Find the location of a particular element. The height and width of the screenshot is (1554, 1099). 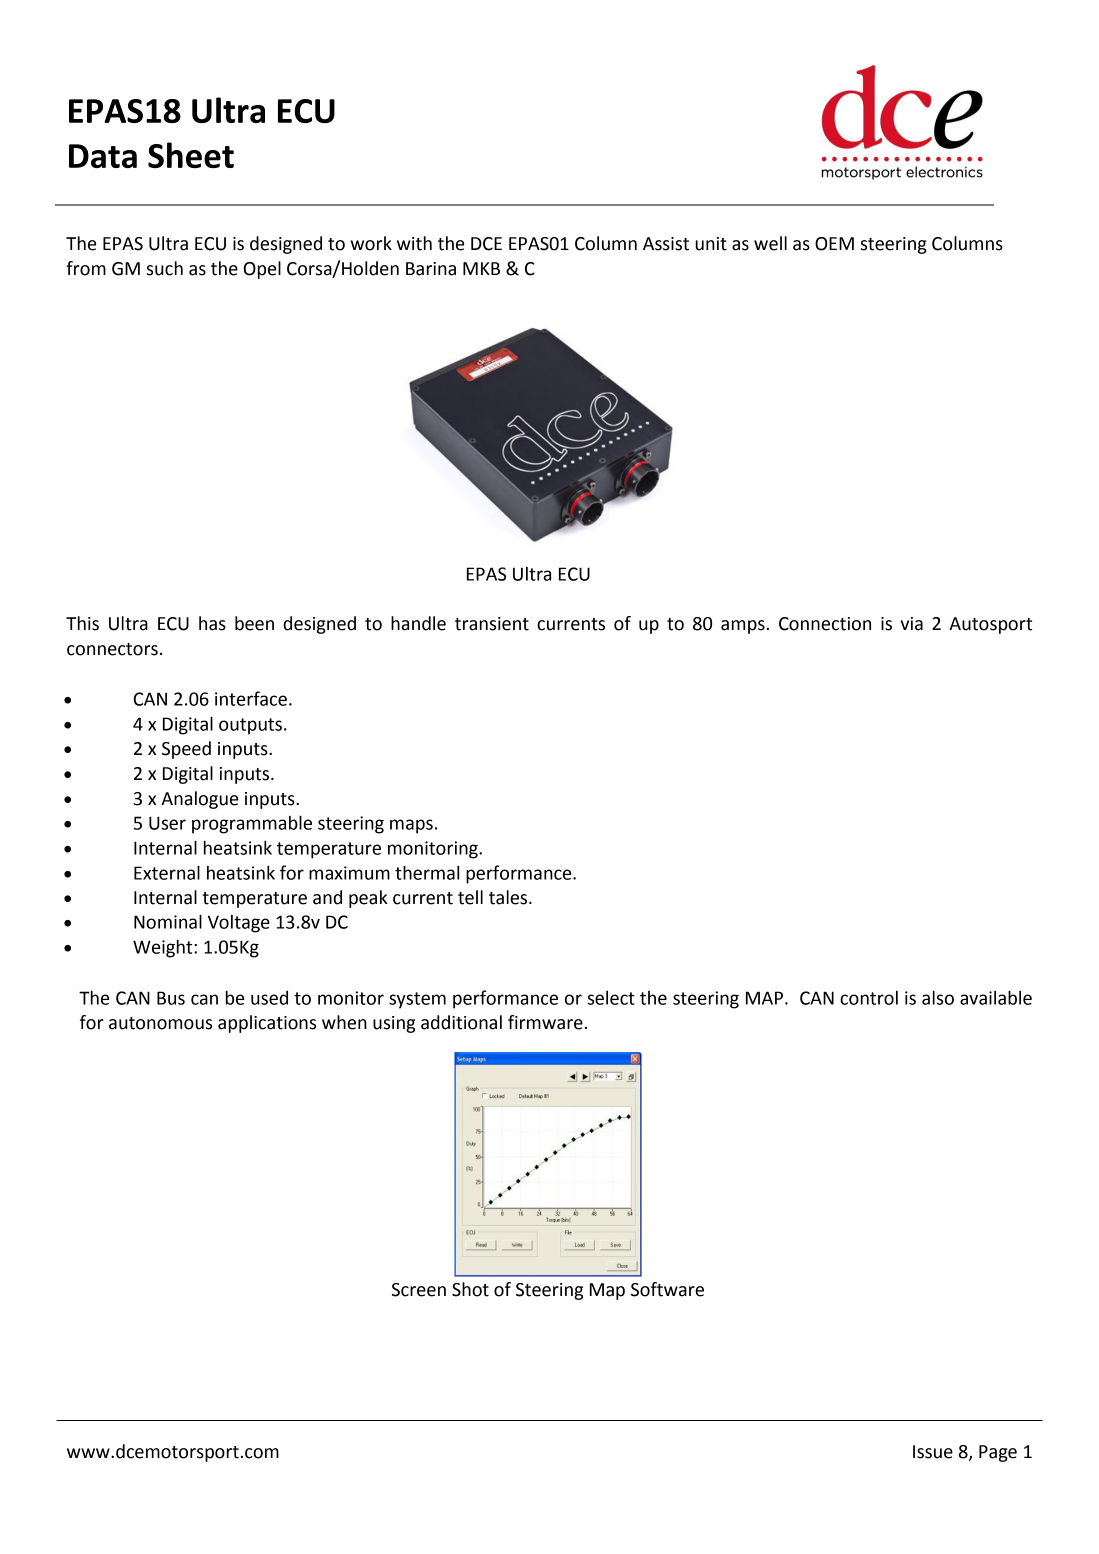

autonomous is located at coordinates (160, 1023).
